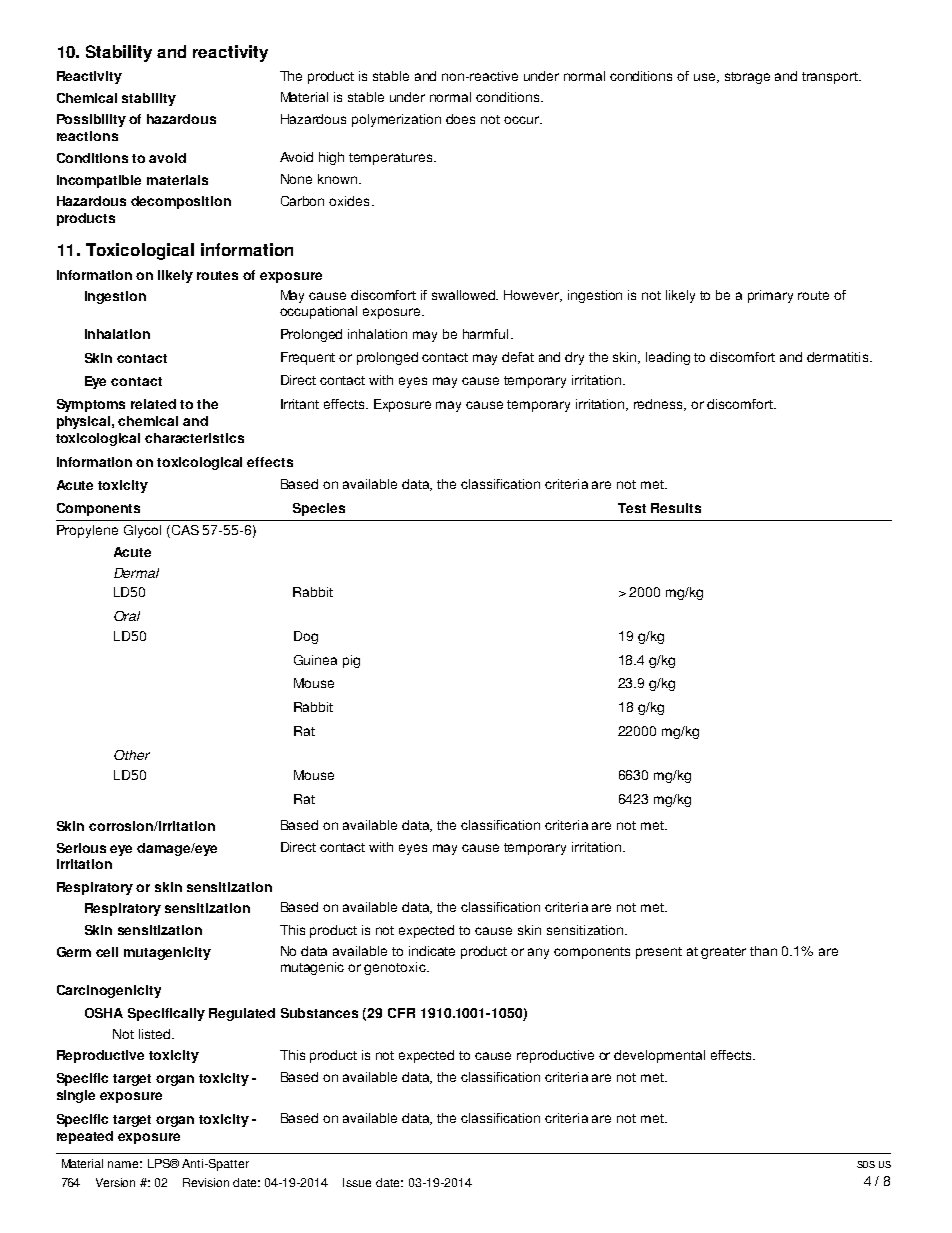  Describe the element at coordinates (351, 661) in the page. I see `pig` at that location.
